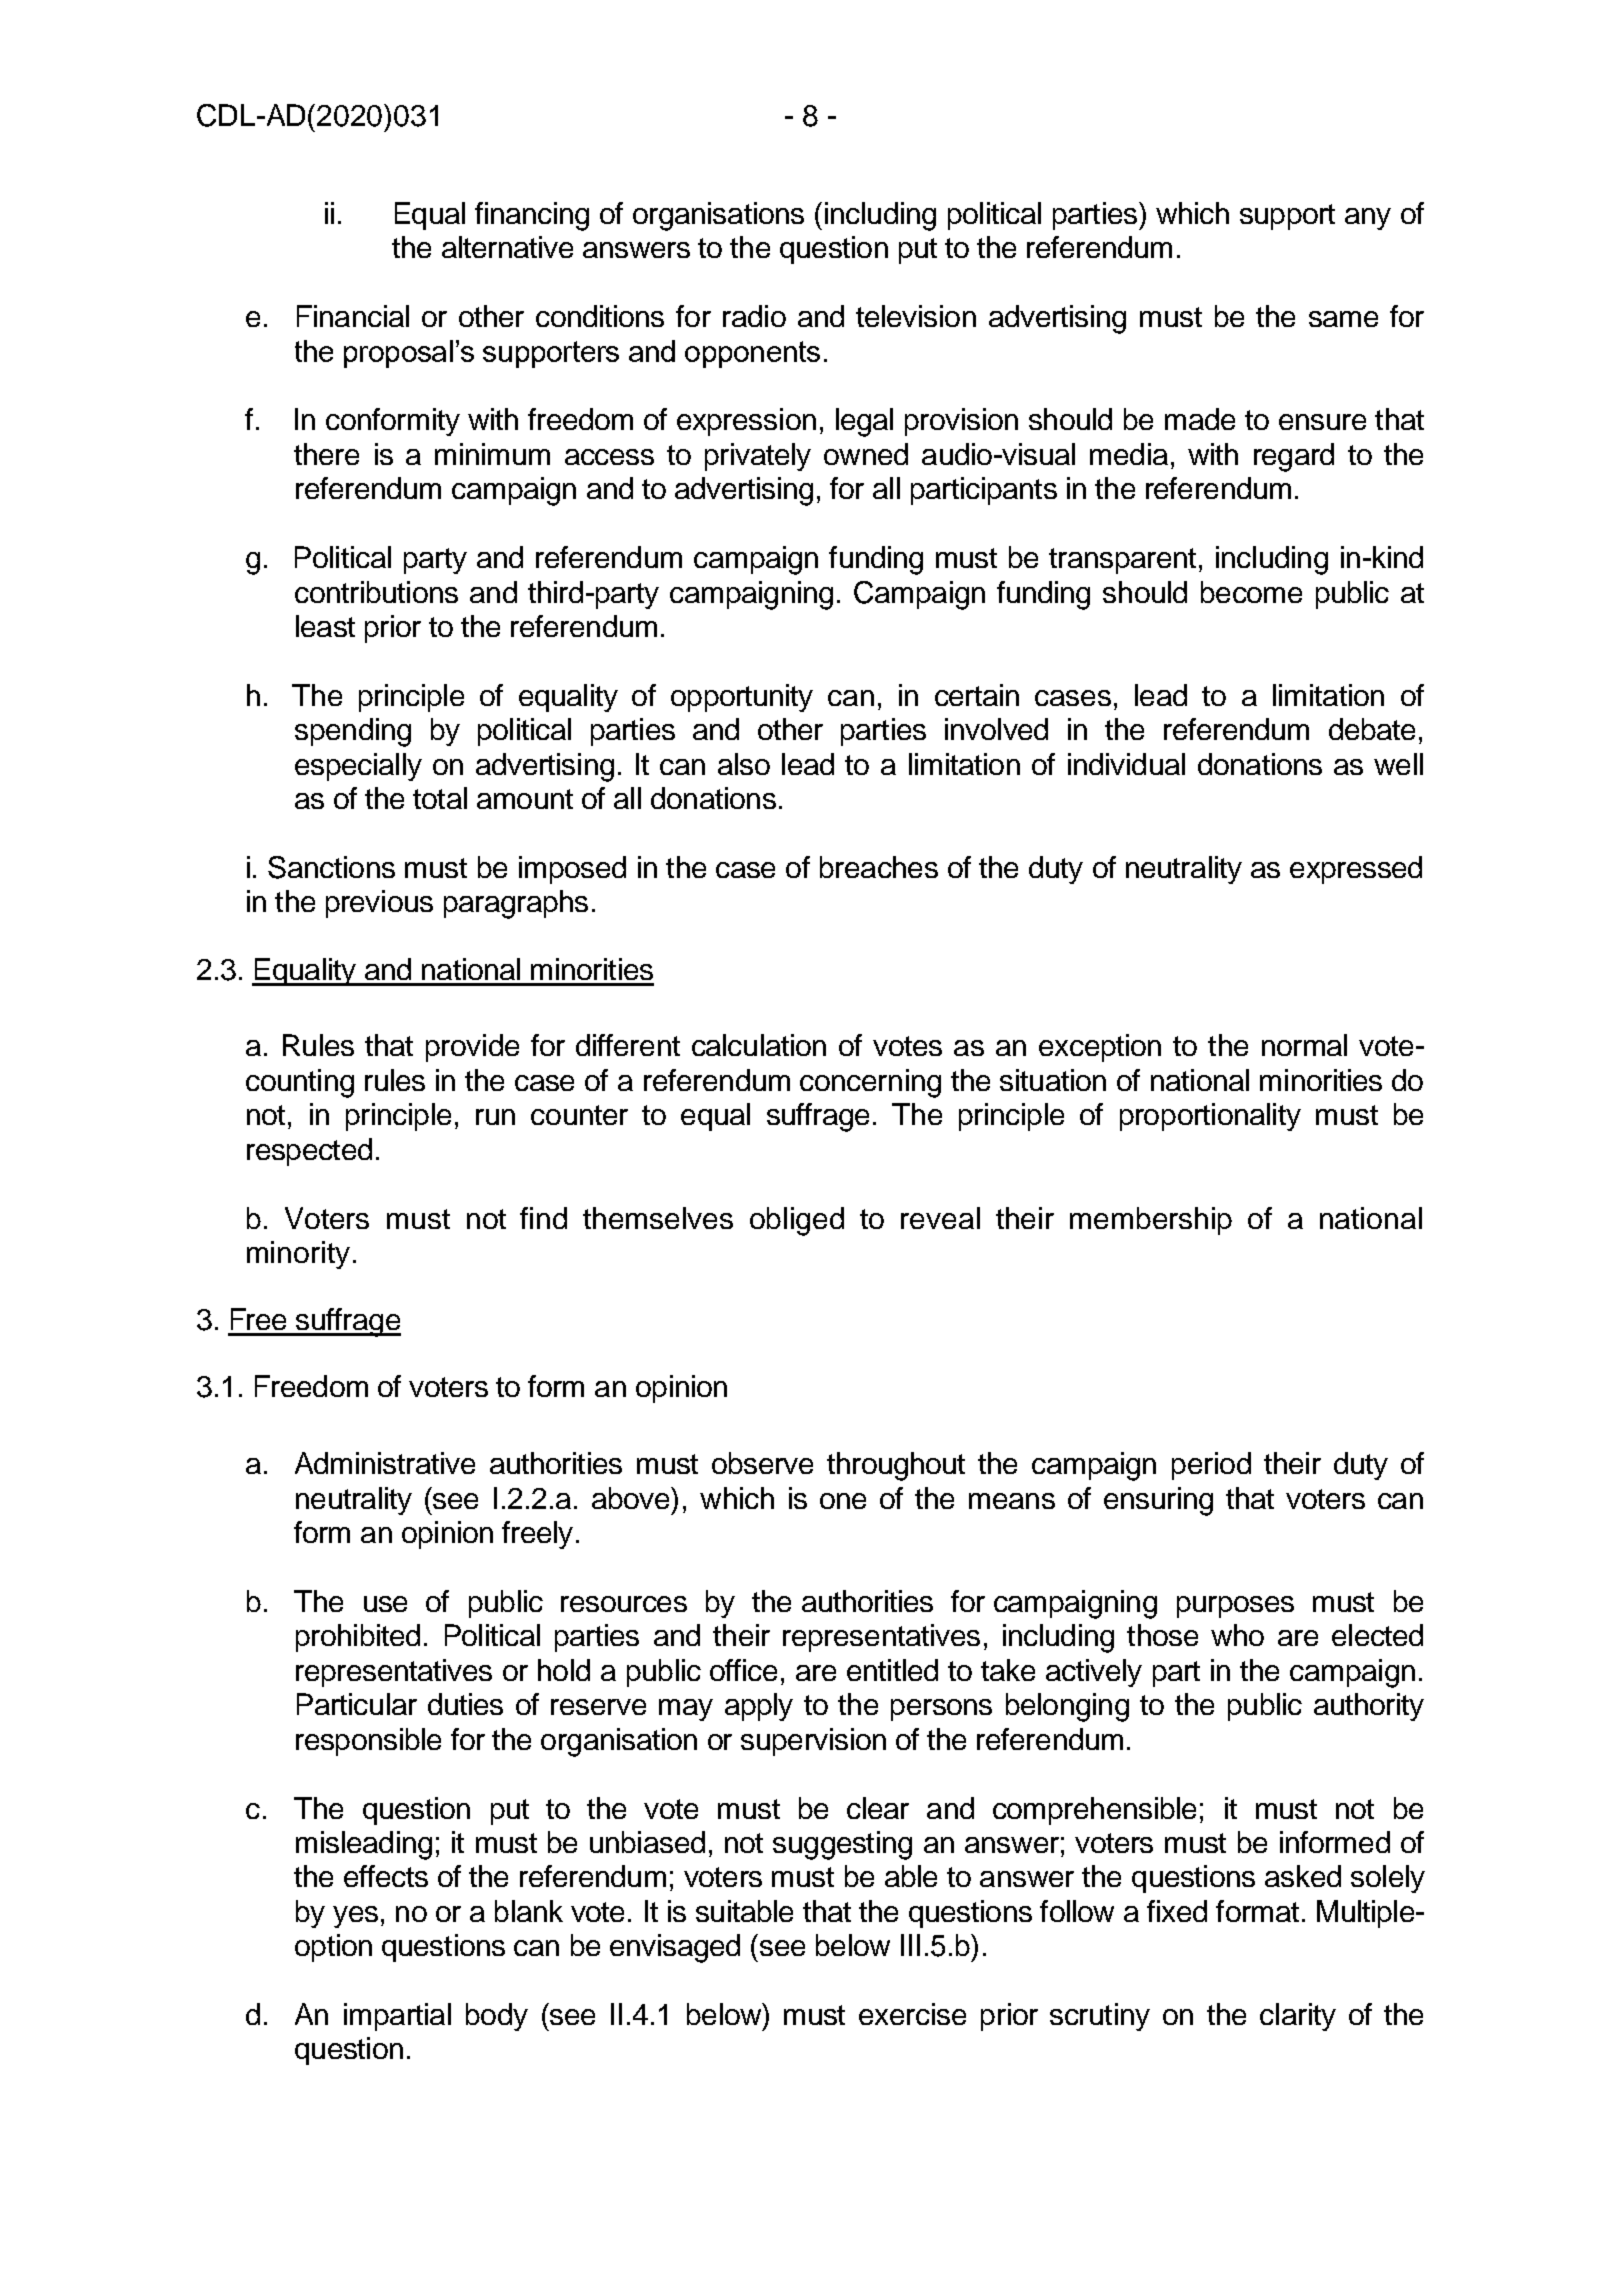 This document has width=1620, height=2291. What do you see at coordinates (1343, 319) in the document?
I see `same` at bounding box center [1343, 319].
